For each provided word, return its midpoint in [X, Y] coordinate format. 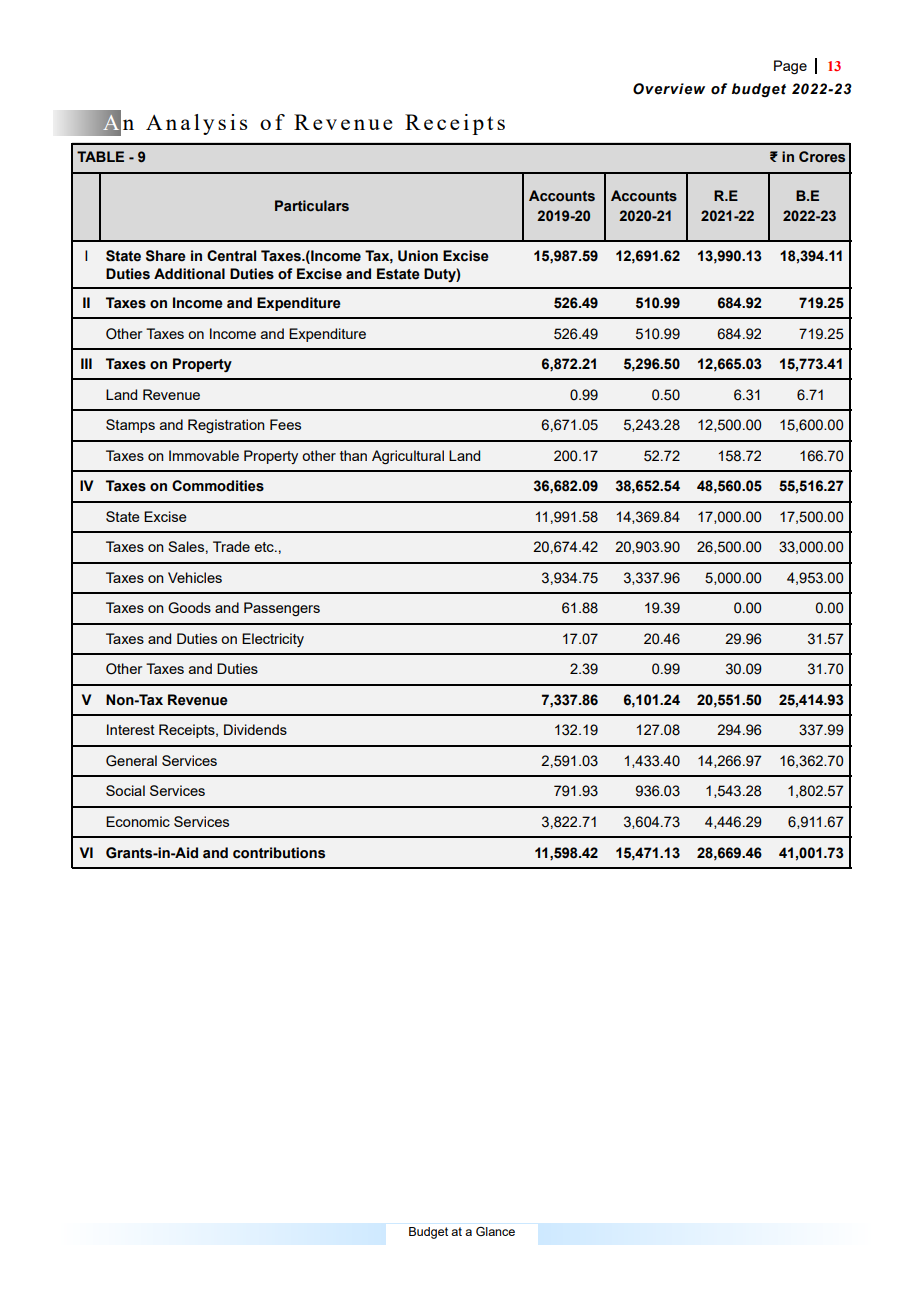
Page [790, 67]
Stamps [130, 426]
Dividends [255, 729]
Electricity [273, 640]
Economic [138, 821]
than [353, 455]
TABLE [100, 156]
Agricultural [408, 457]
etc [265, 547]
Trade [231, 546]
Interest [131, 729]
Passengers [282, 609]
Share [166, 256]
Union [418, 256]
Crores [822, 157]
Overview [669, 89]
